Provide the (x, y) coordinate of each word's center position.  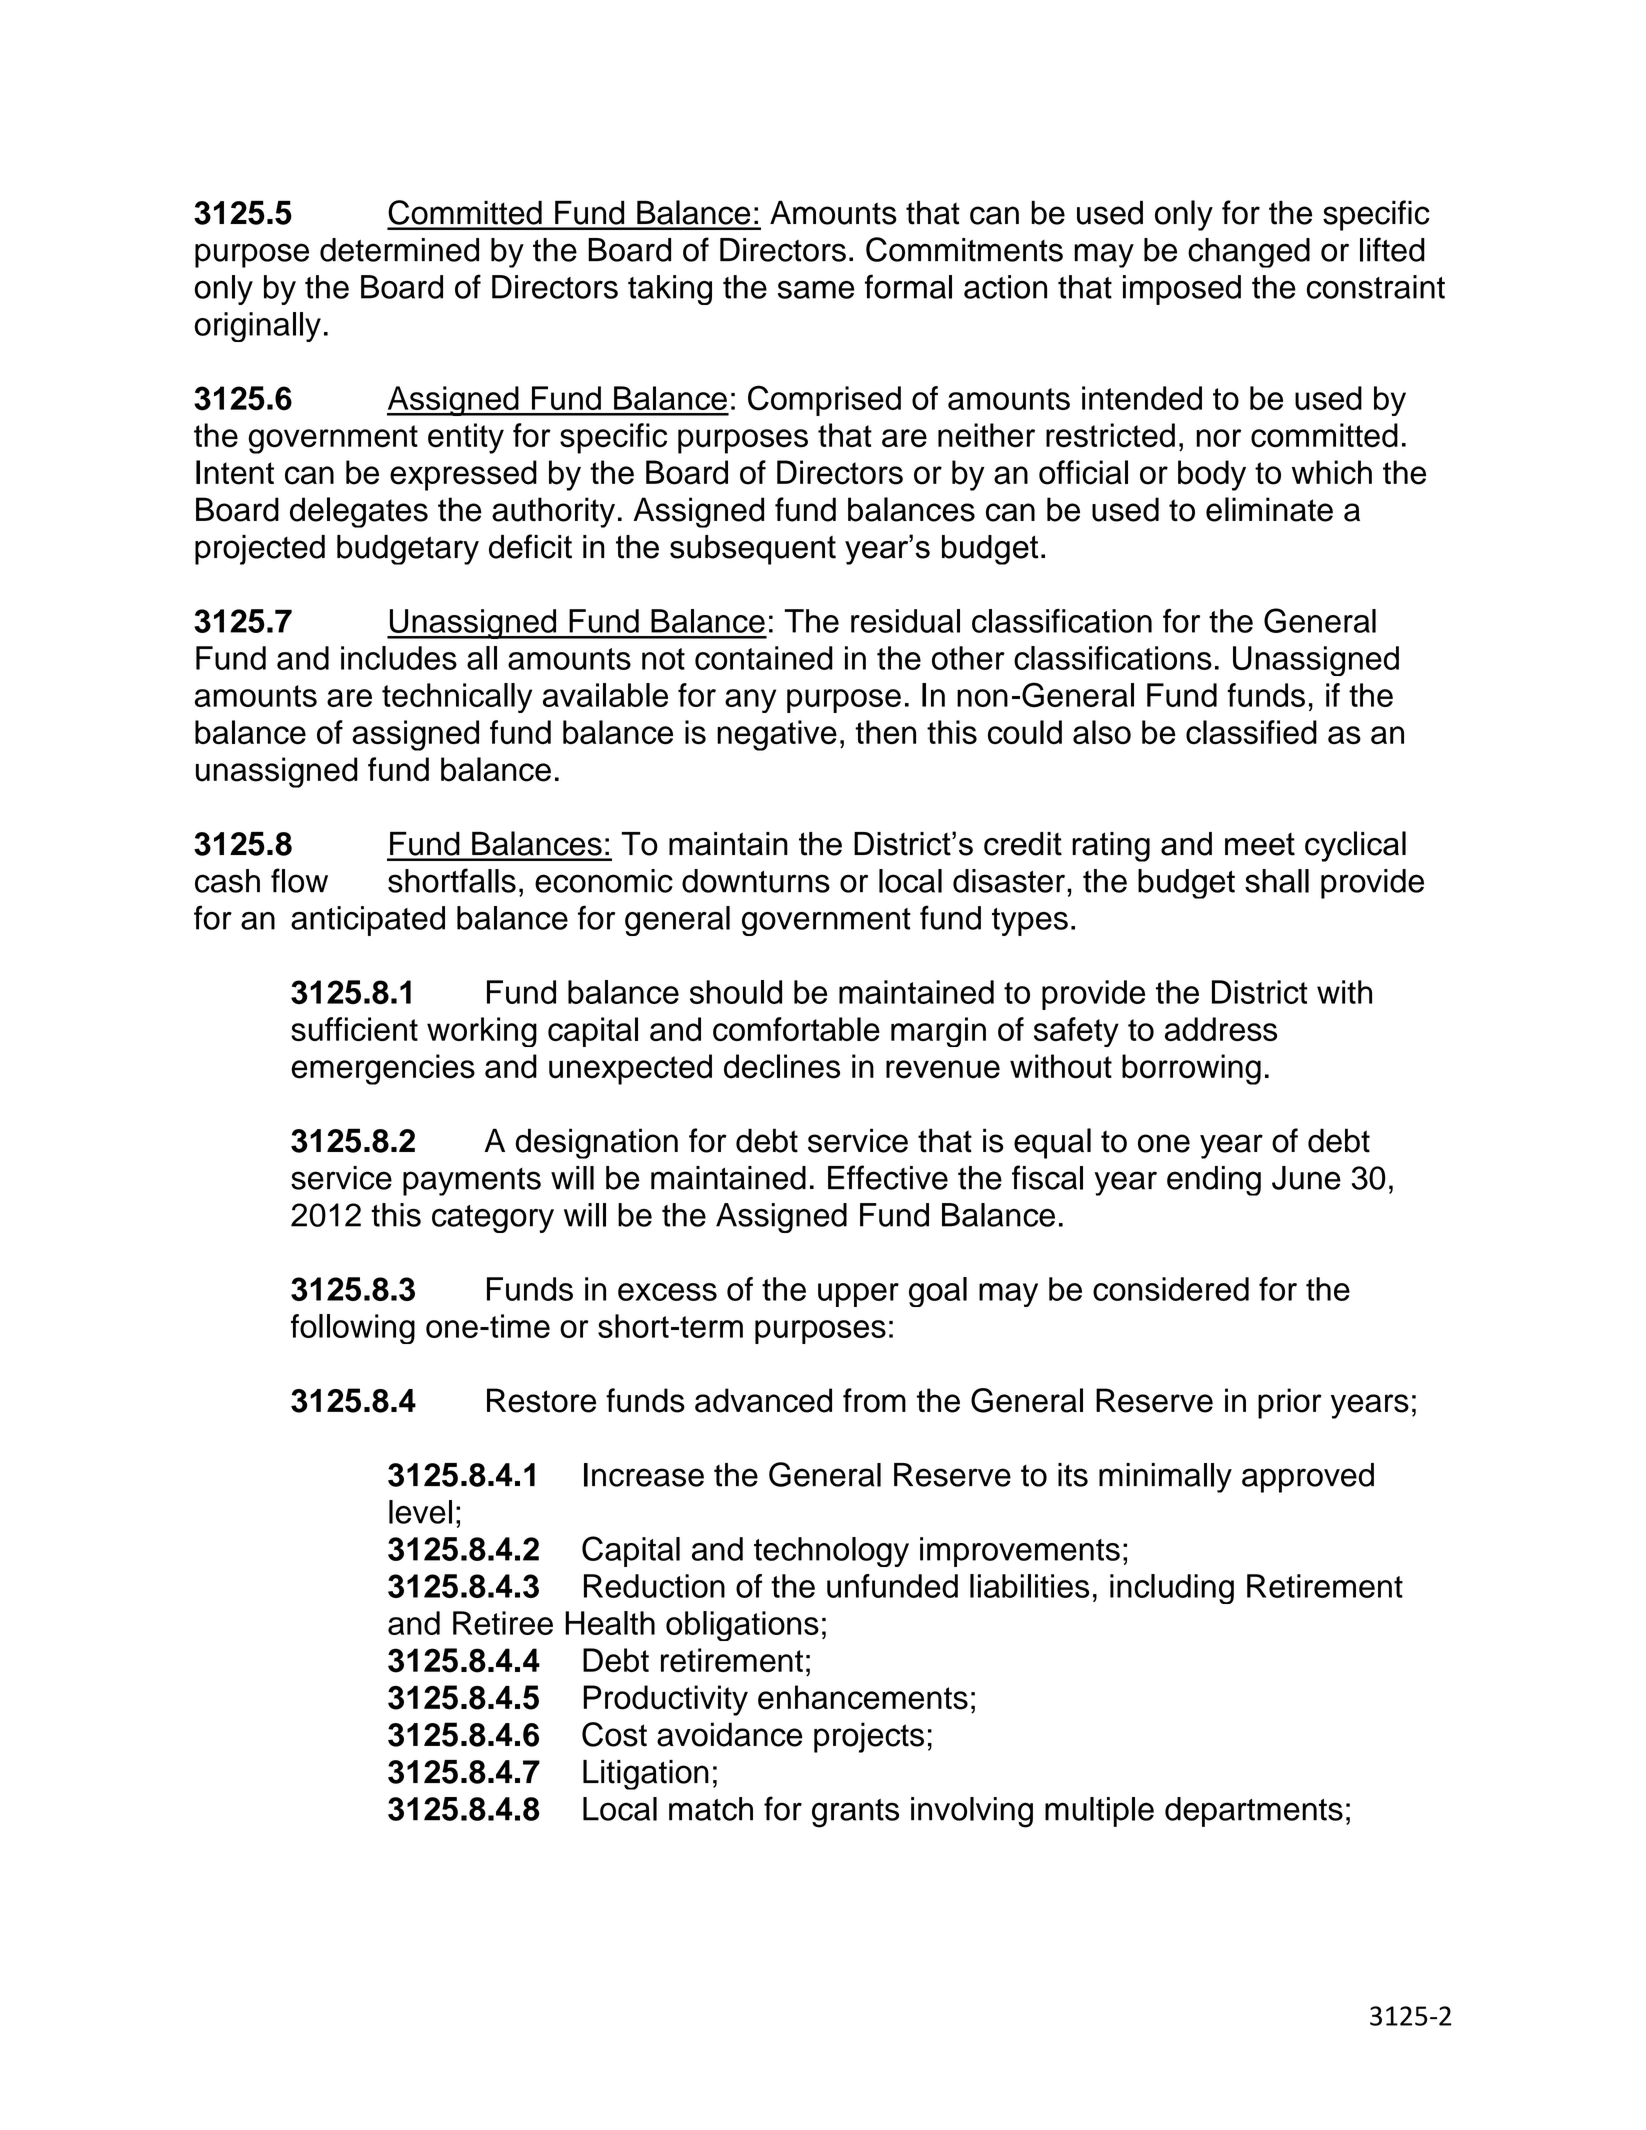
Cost (614, 1734)
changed (1249, 253)
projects (869, 1737)
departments (1254, 1812)
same (816, 290)
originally (257, 327)
